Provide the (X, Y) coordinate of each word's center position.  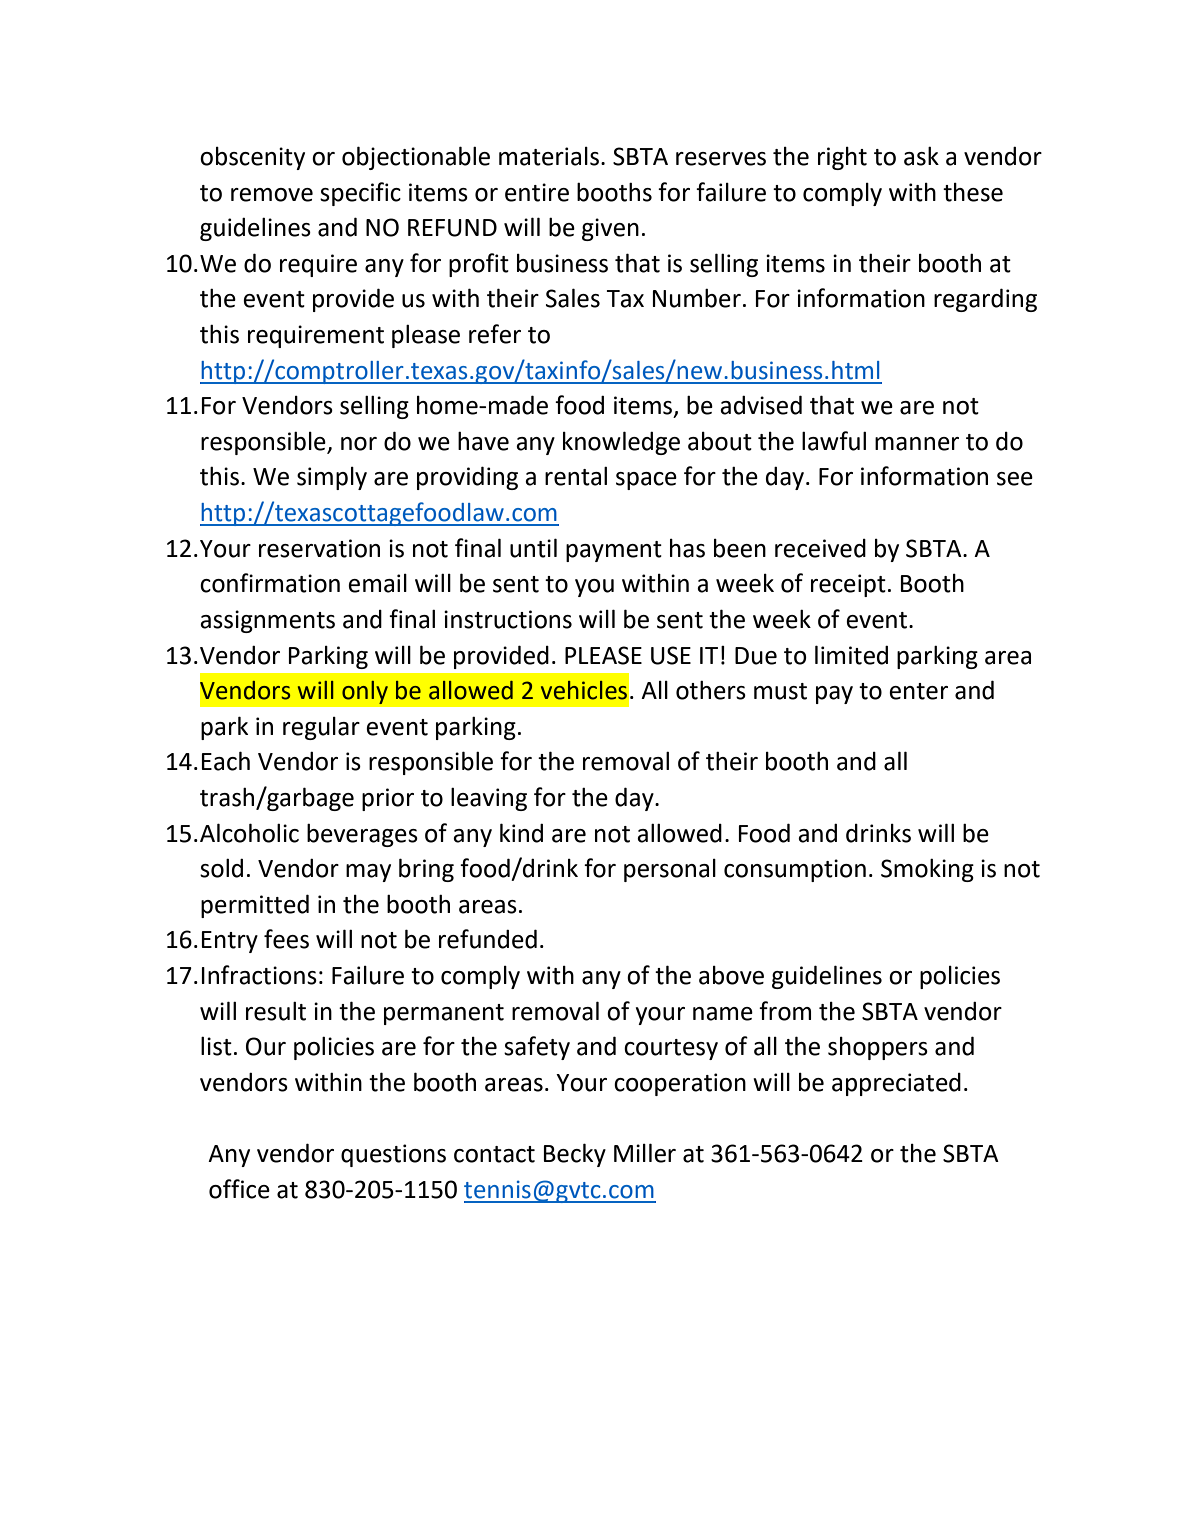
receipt (848, 585)
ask (921, 156)
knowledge (621, 443)
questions (393, 1155)
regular (321, 728)
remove (272, 195)
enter (918, 691)
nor (359, 444)
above (731, 975)
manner (917, 444)
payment (614, 551)
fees (286, 939)
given (610, 229)
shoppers (878, 1048)
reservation (319, 548)
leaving (489, 799)
